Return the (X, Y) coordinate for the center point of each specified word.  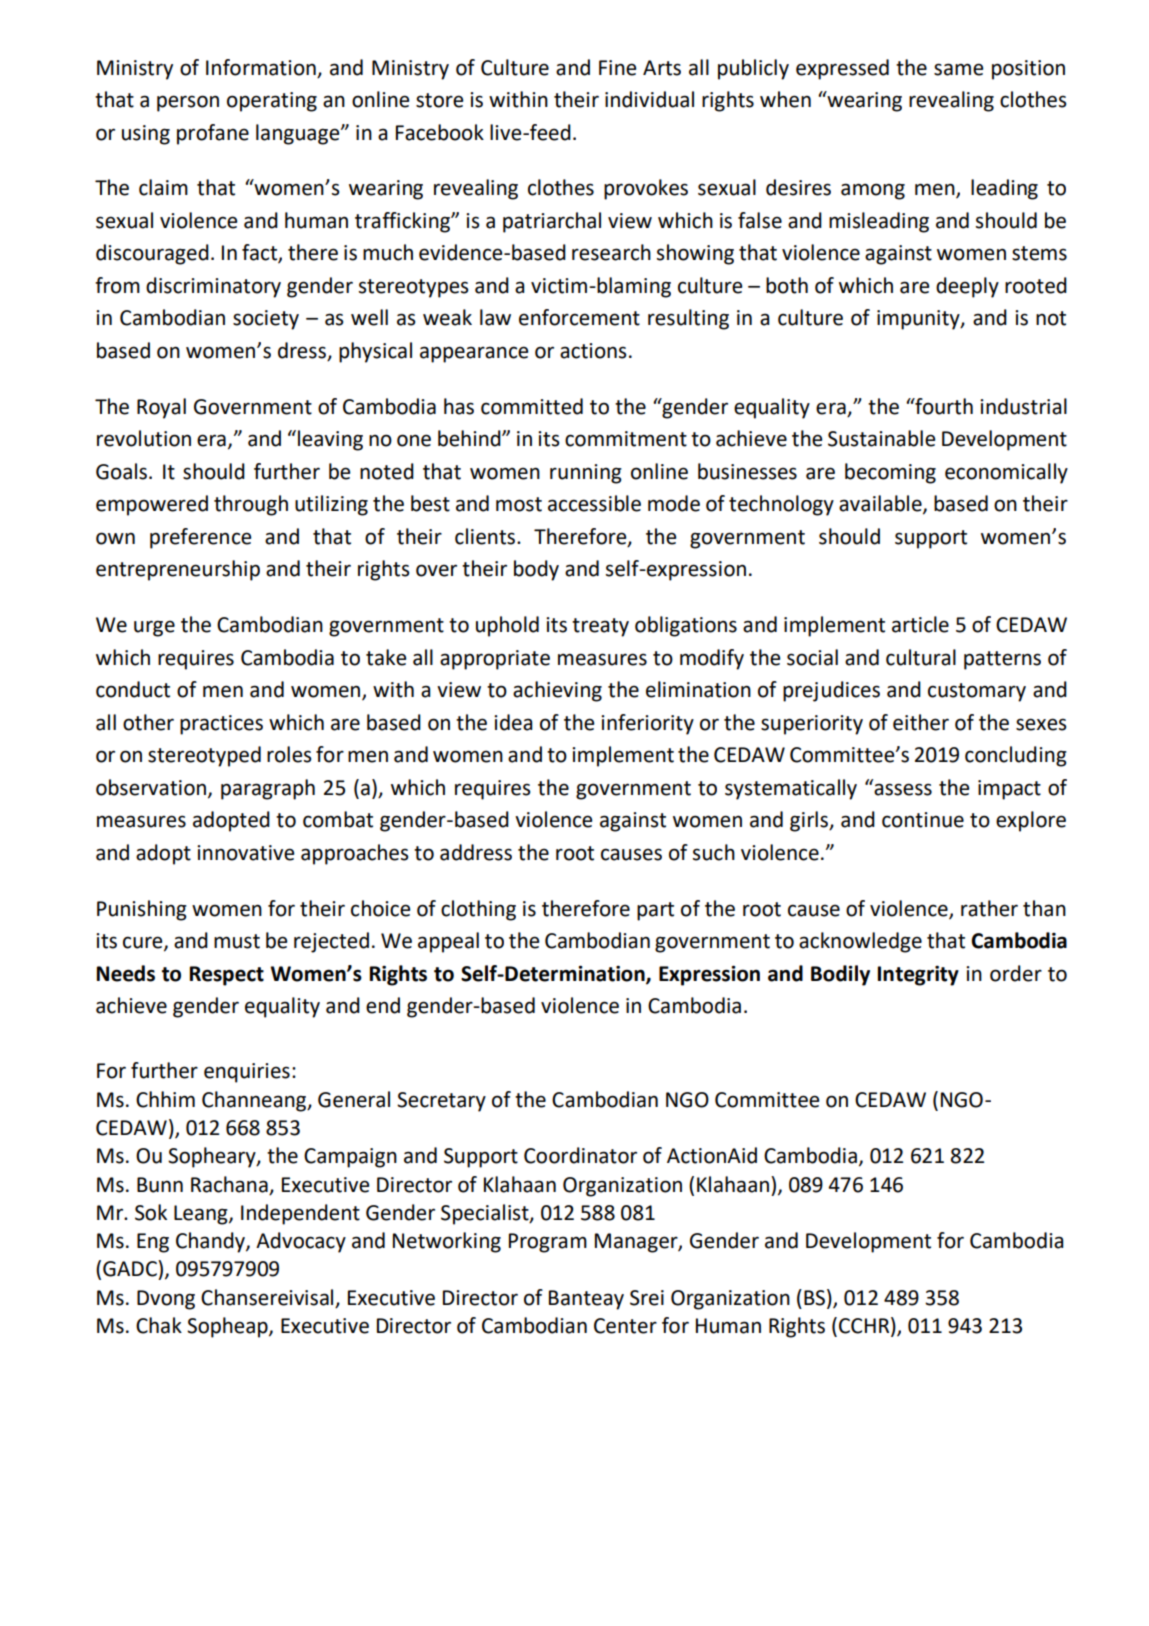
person (188, 103)
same (958, 69)
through (251, 505)
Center (625, 1326)
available (881, 504)
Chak (159, 1325)
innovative (245, 853)
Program (548, 1243)
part (655, 911)
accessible (594, 503)
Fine (617, 68)
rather (989, 908)
